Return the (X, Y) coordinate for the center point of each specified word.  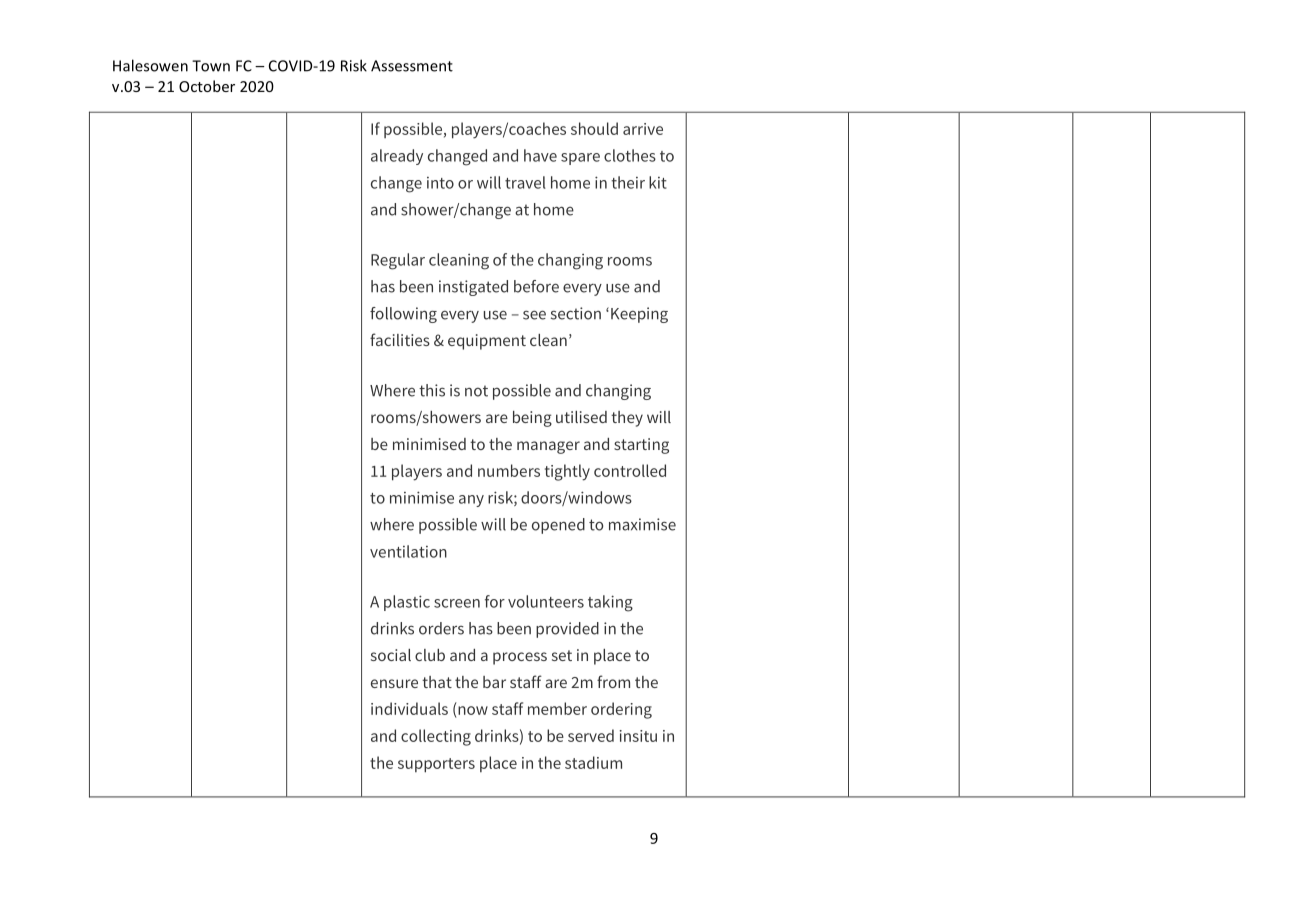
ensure (394, 683)
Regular (398, 261)
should (594, 128)
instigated (473, 288)
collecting (436, 737)
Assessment (412, 66)
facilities (400, 339)
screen (457, 603)
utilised (581, 417)
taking (610, 603)
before (536, 286)
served (591, 735)
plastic (407, 603)
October (207, 86)
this (432, 390)
